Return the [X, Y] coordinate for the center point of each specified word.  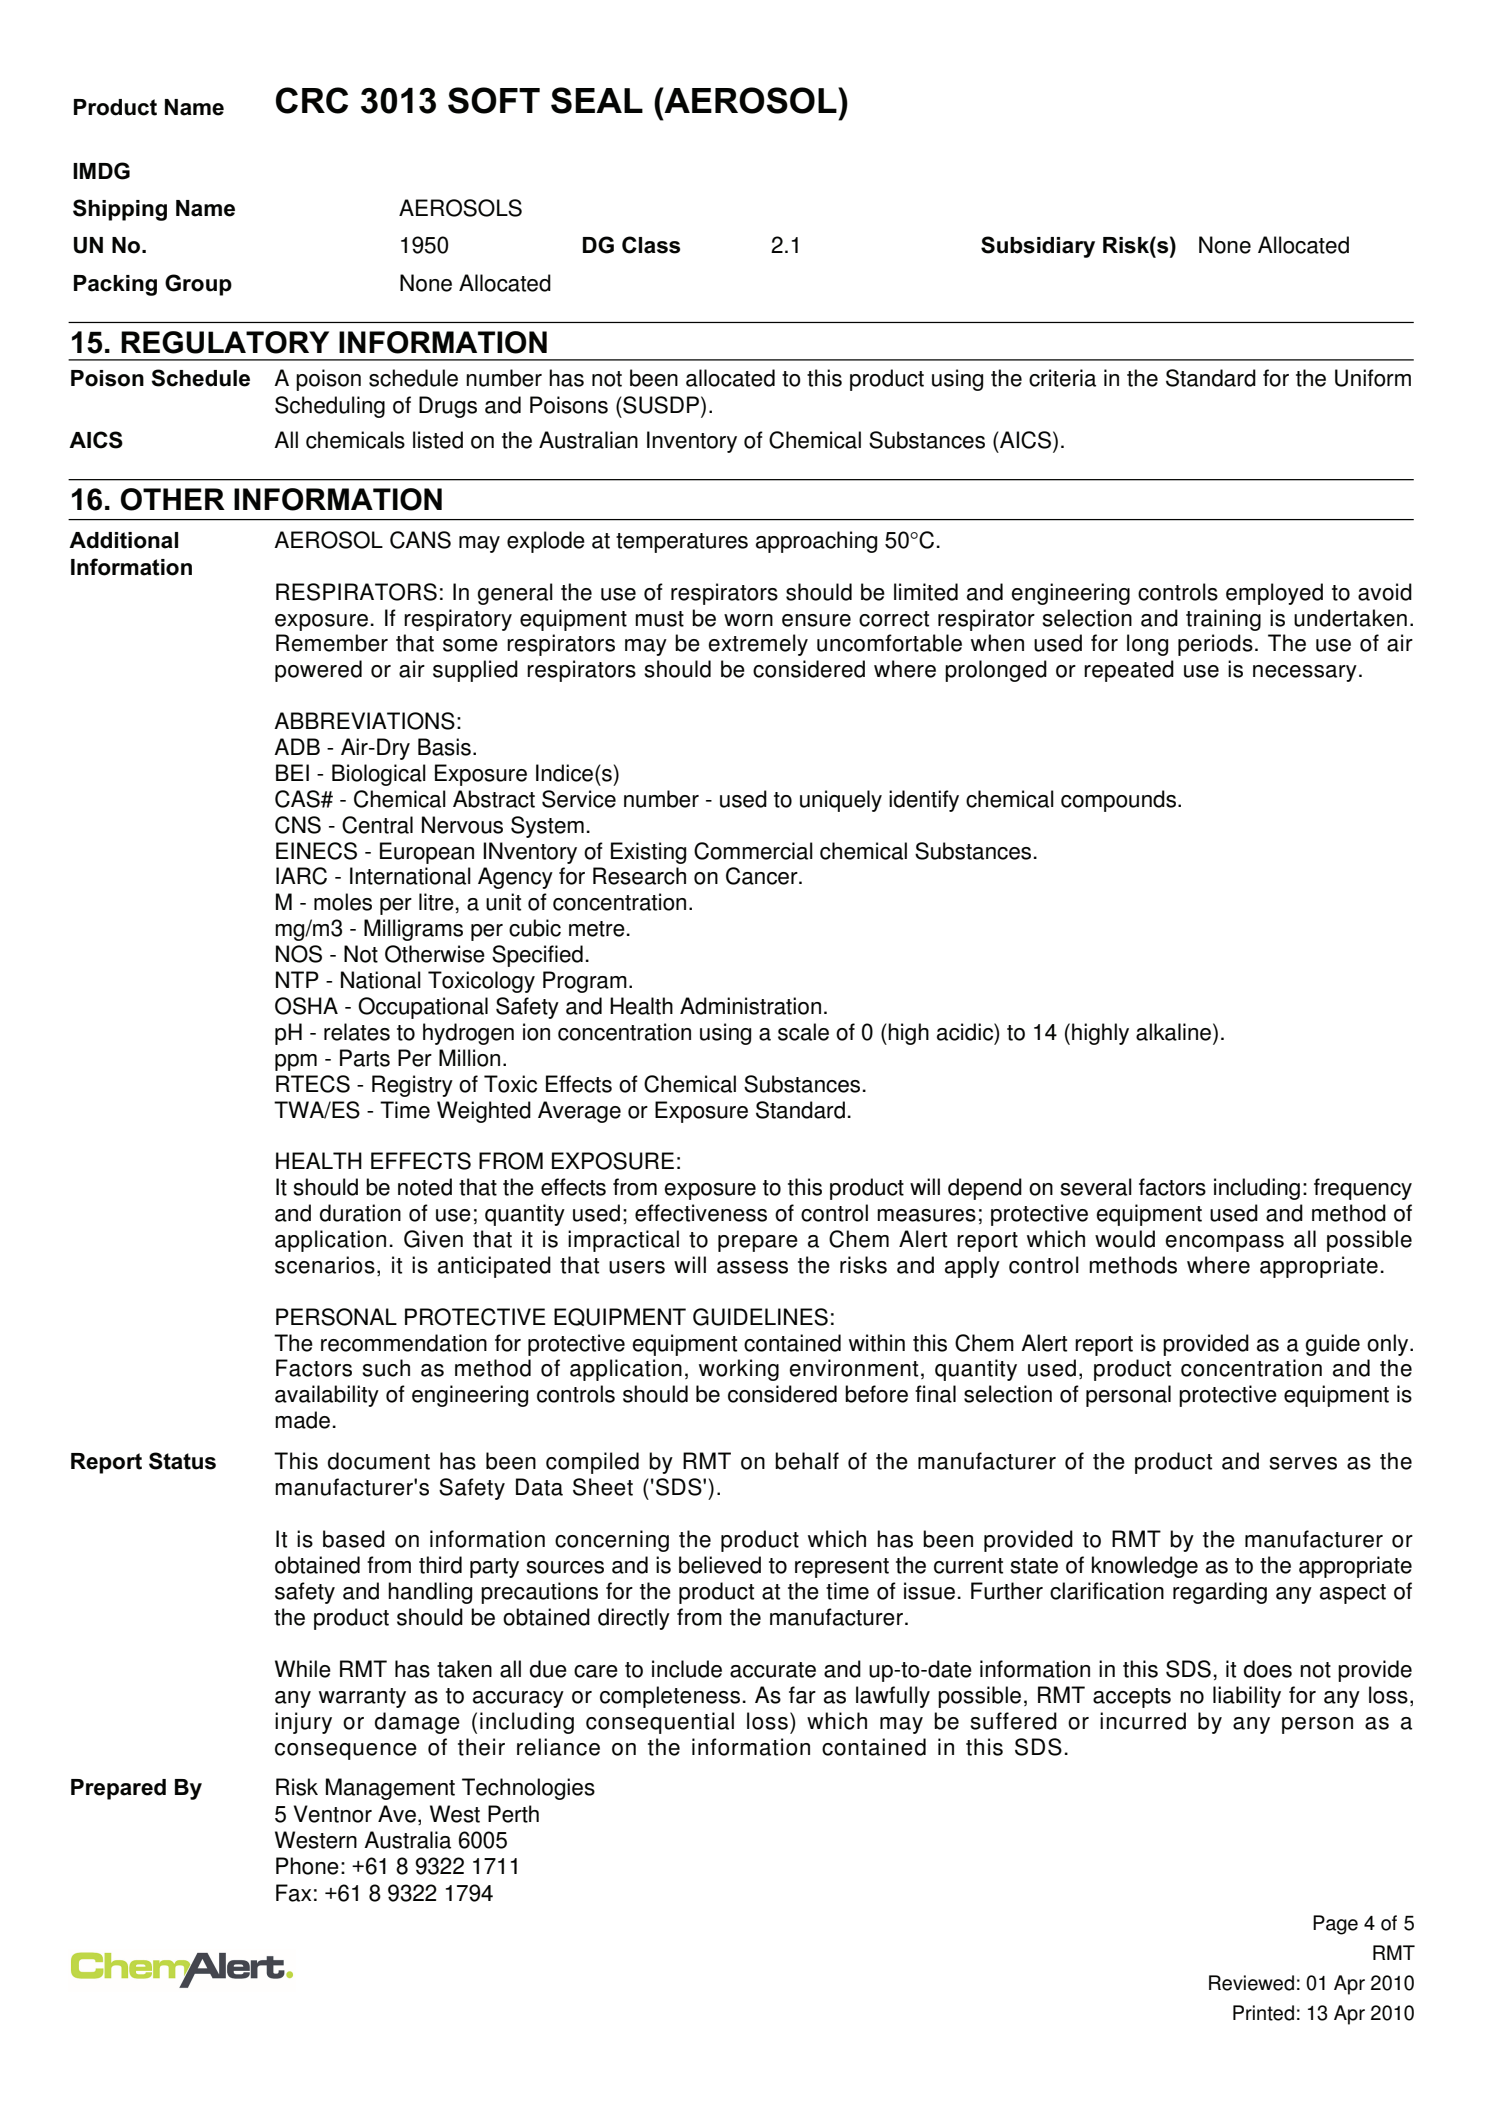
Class [651, 245]
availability [327, 1396]
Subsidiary [1038, 247]
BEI [292, 772]
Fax [293, 1893]
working [739, 1370]
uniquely [841, 801]
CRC [312, 100]
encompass [1224, 1243]
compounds [1120, 801]
